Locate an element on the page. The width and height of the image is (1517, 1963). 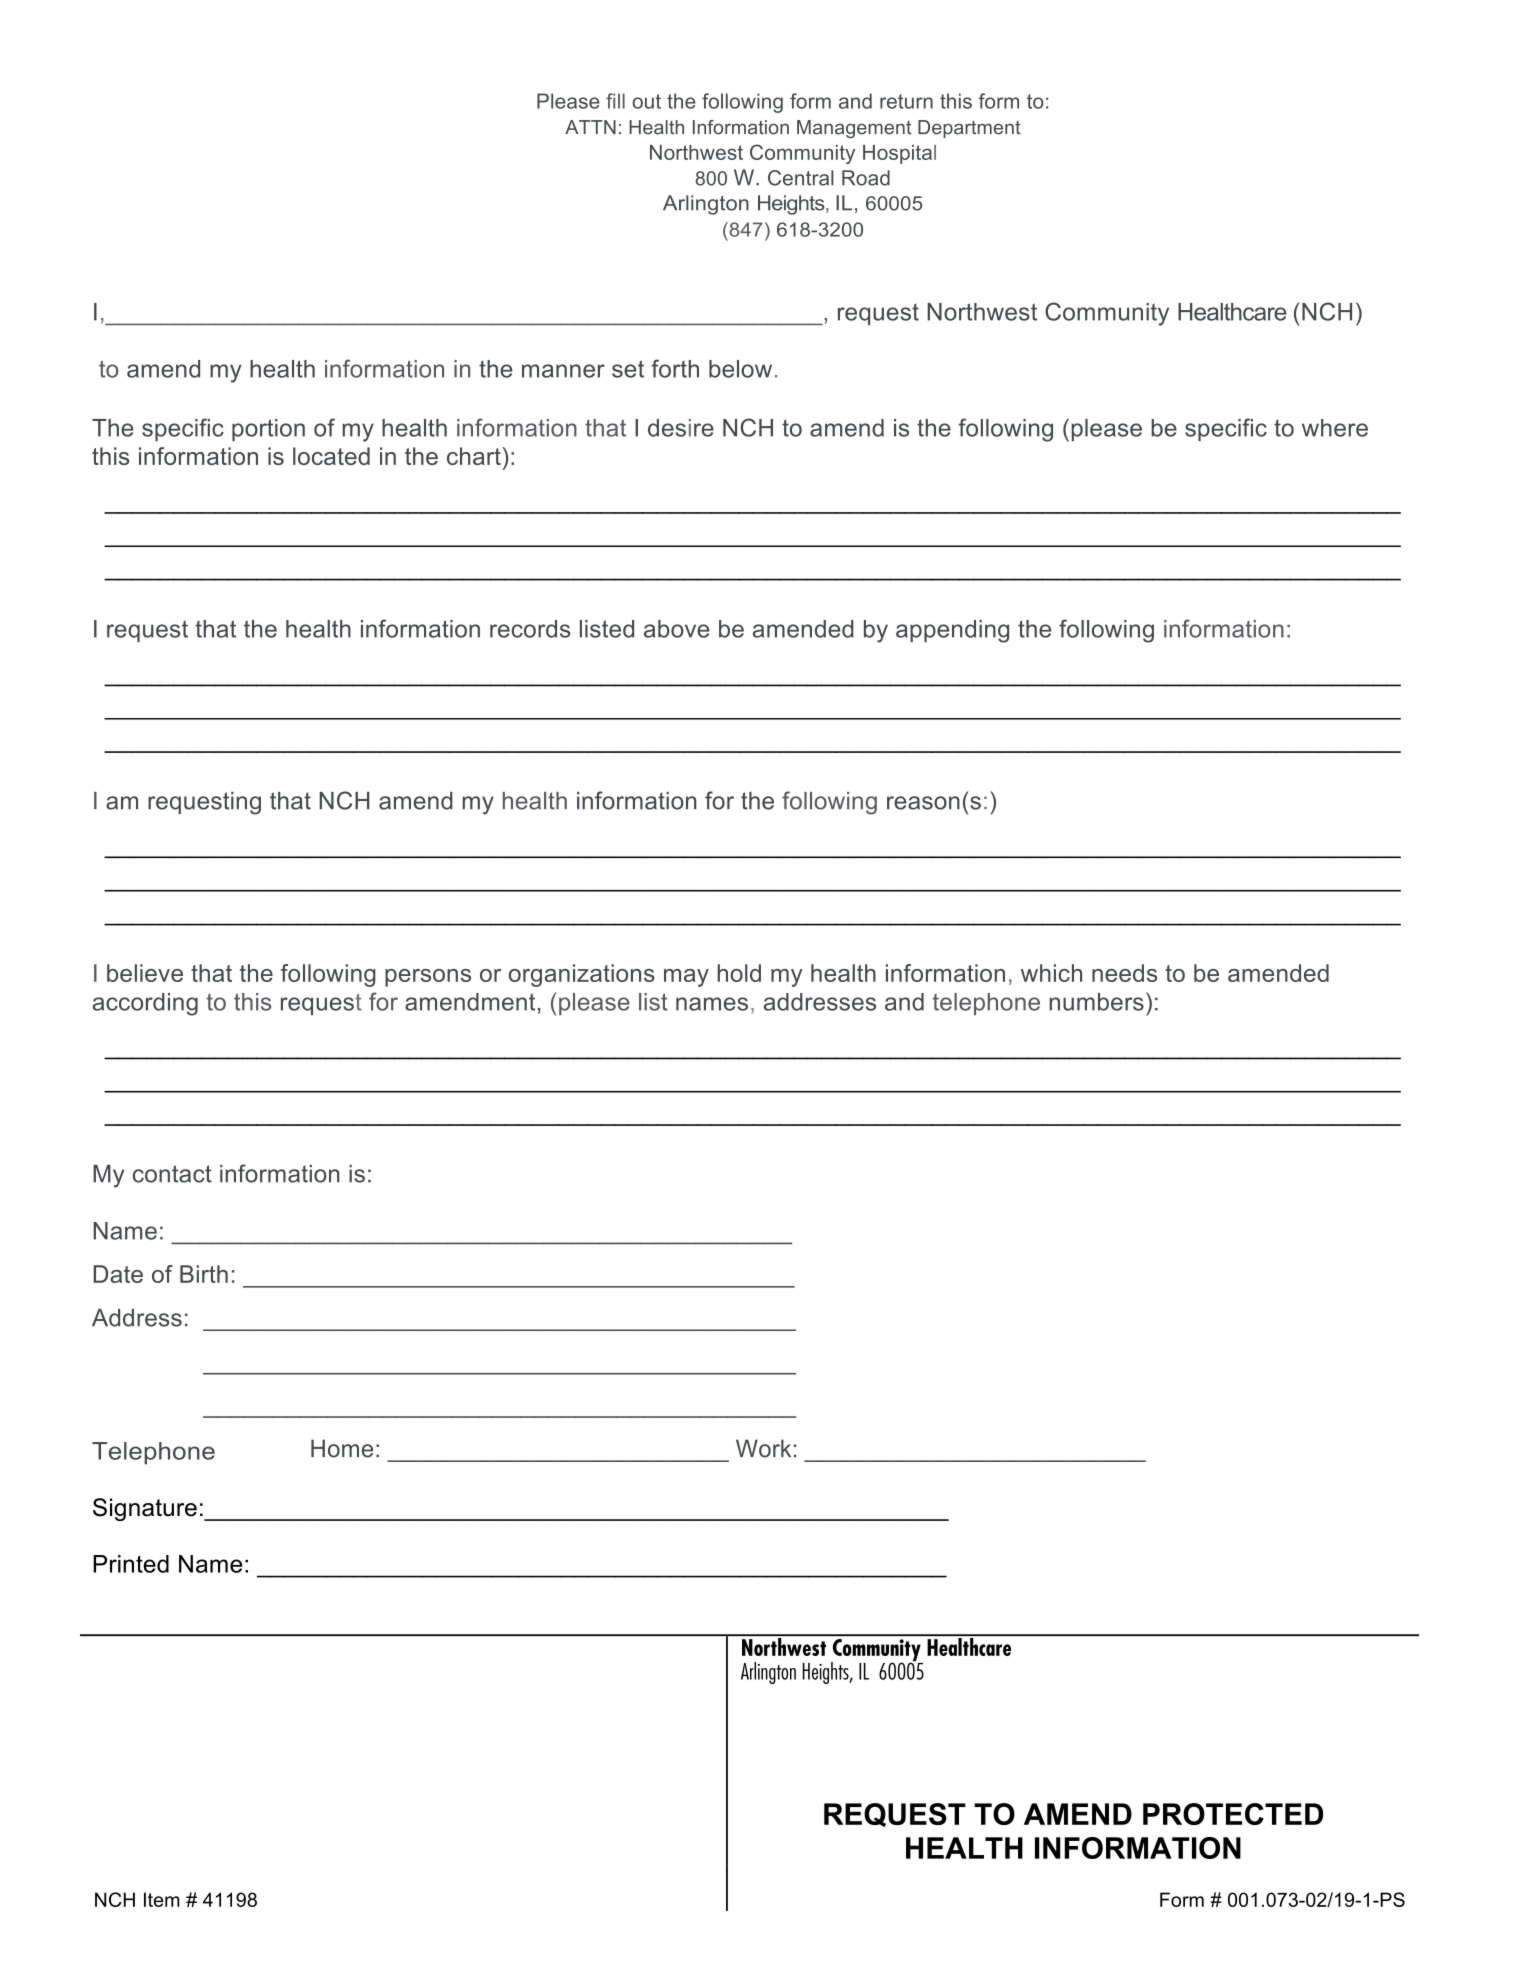
Central is located at coordinates (801, 178).
